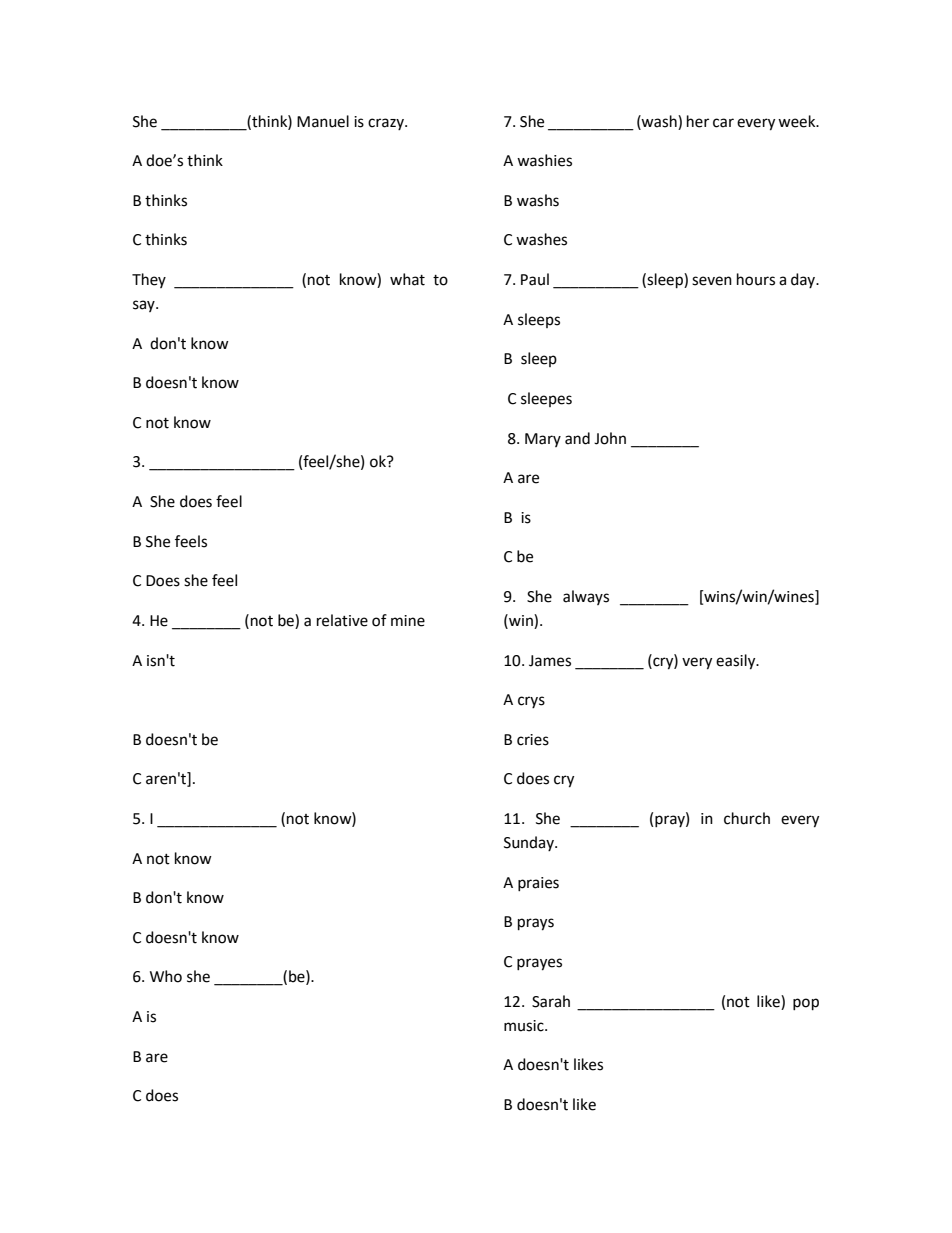 The image size is (952, 1233). I want to click on music, so click(525, 1026).
